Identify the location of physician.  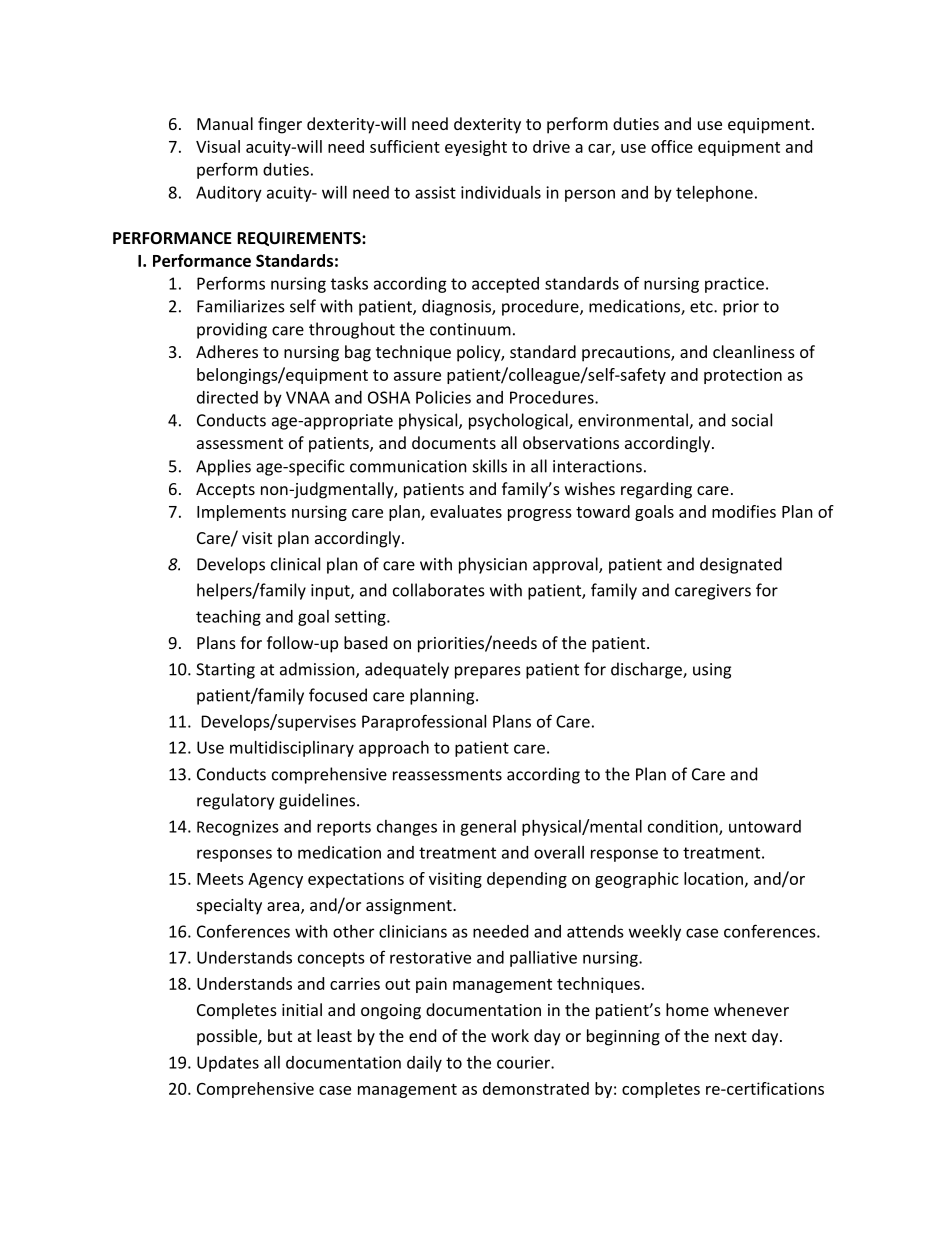
(493, 565).
